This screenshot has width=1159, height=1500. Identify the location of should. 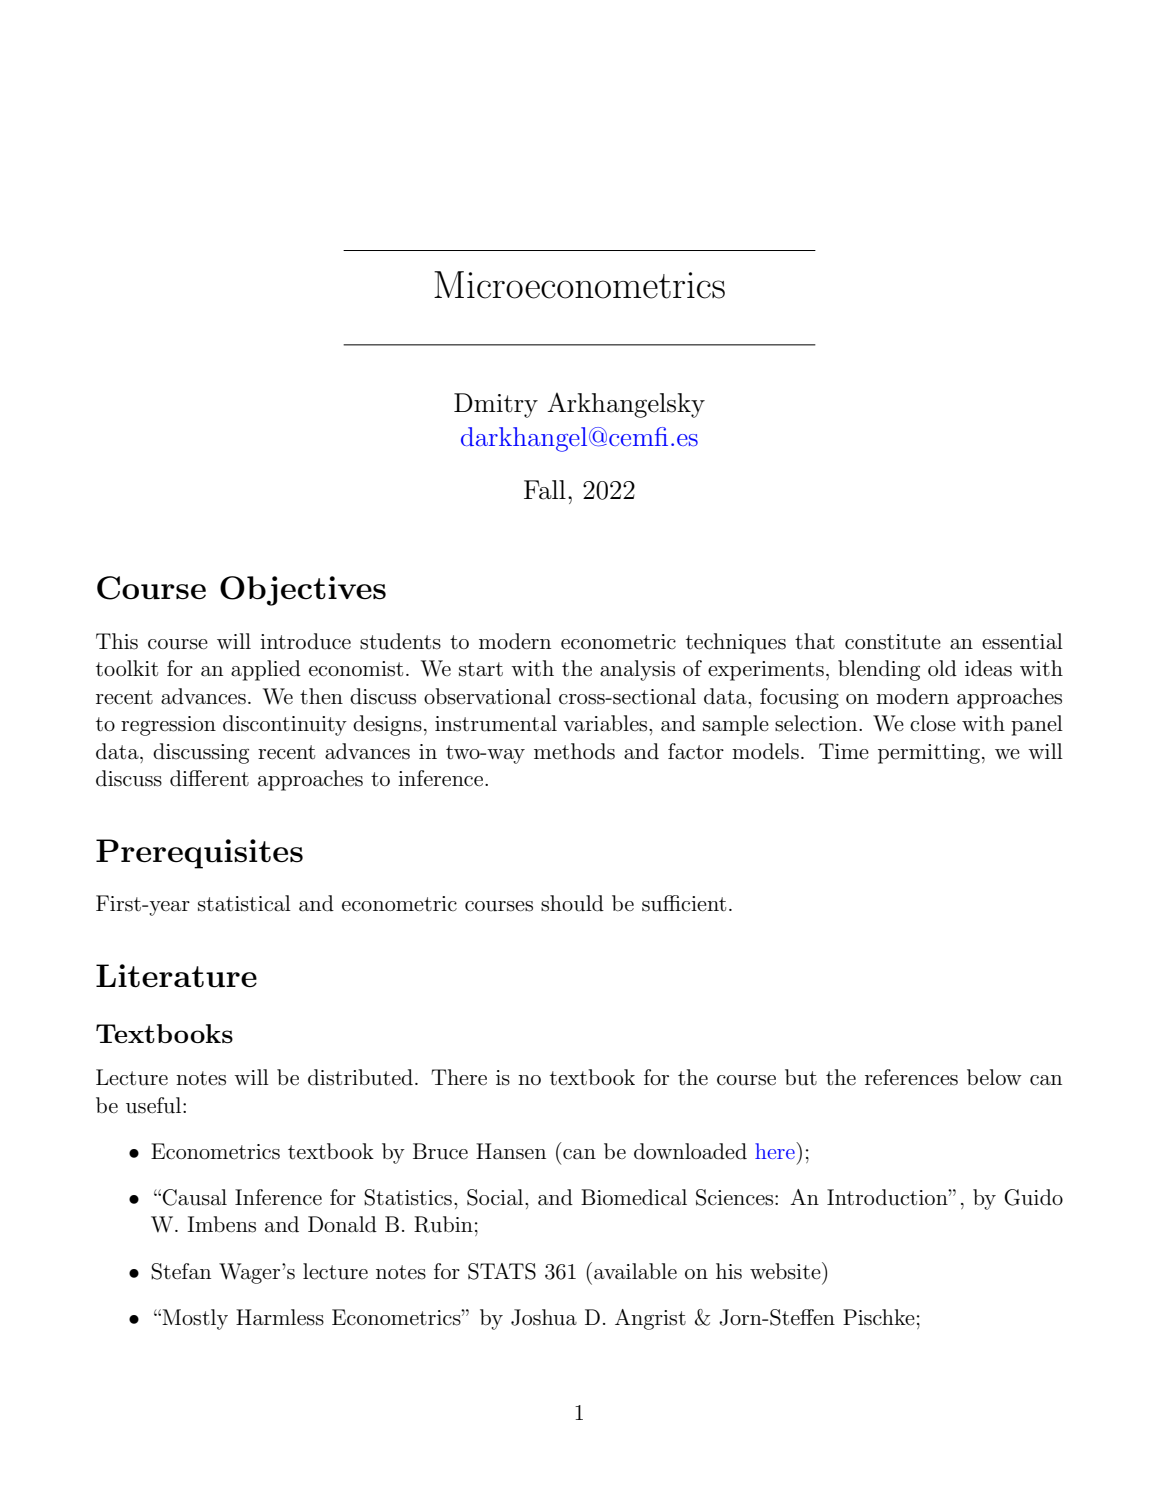
(572, 903).
